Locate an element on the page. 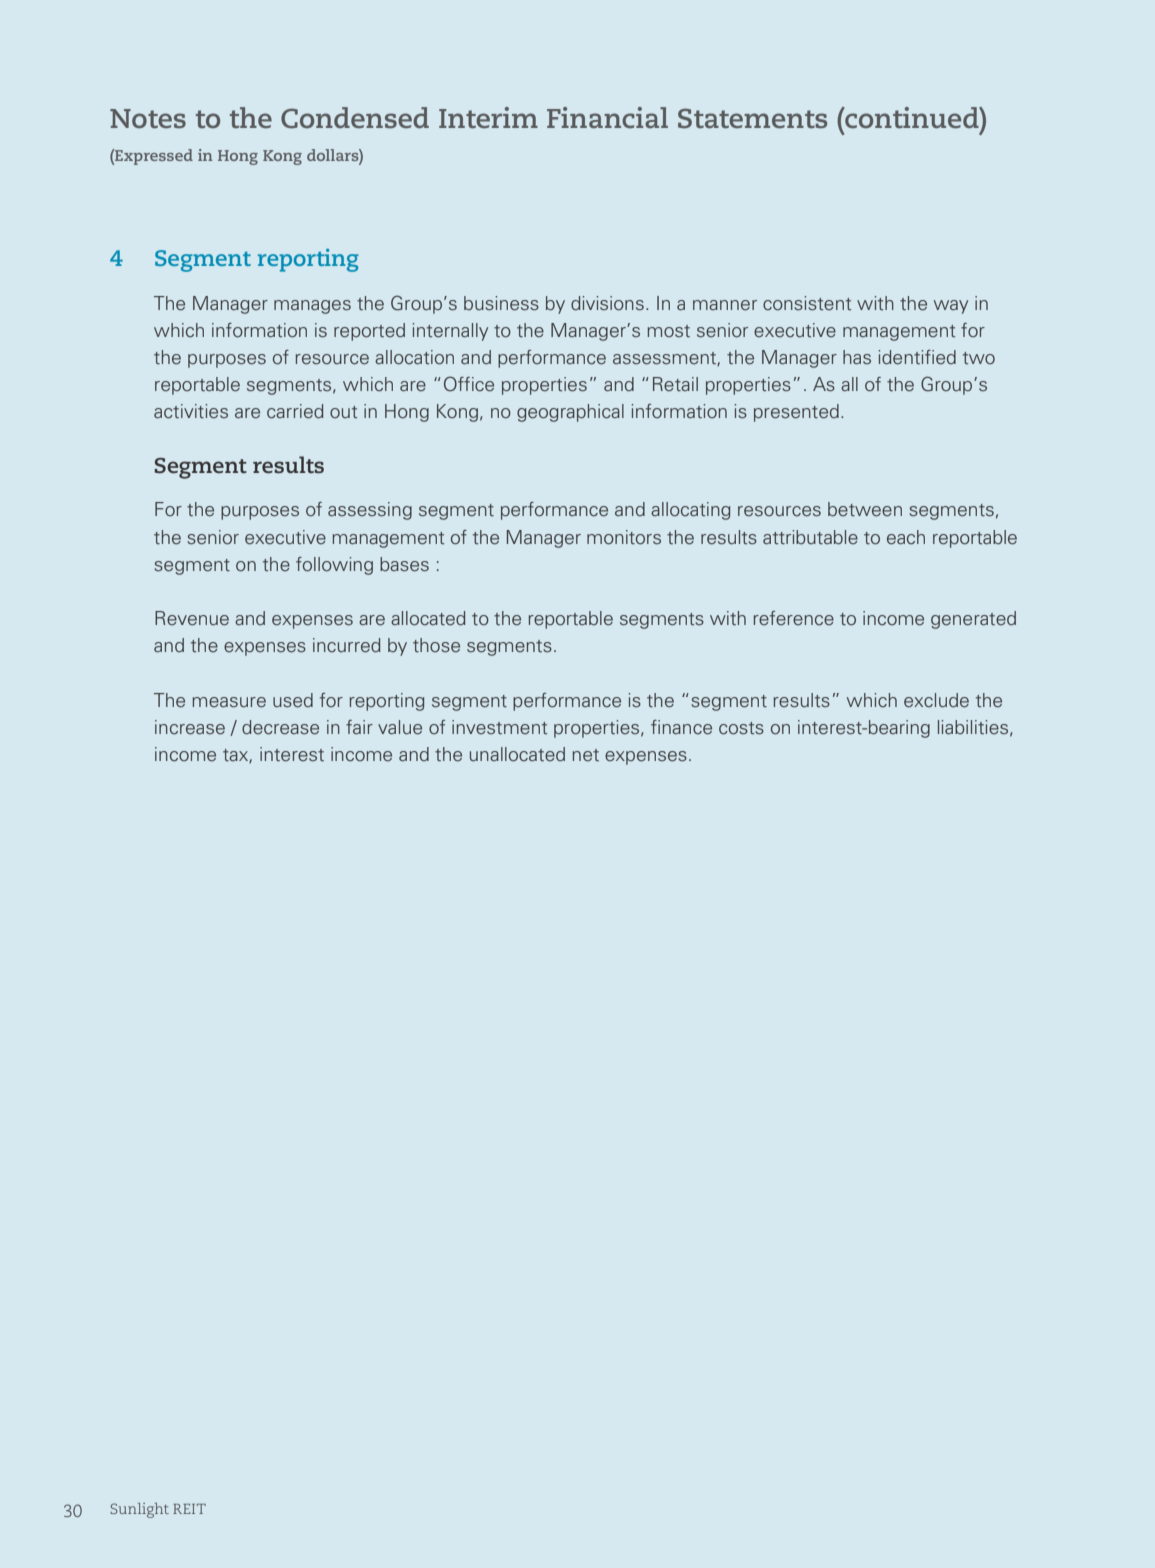  Sunlight is located at coordinates (139, 1510).
